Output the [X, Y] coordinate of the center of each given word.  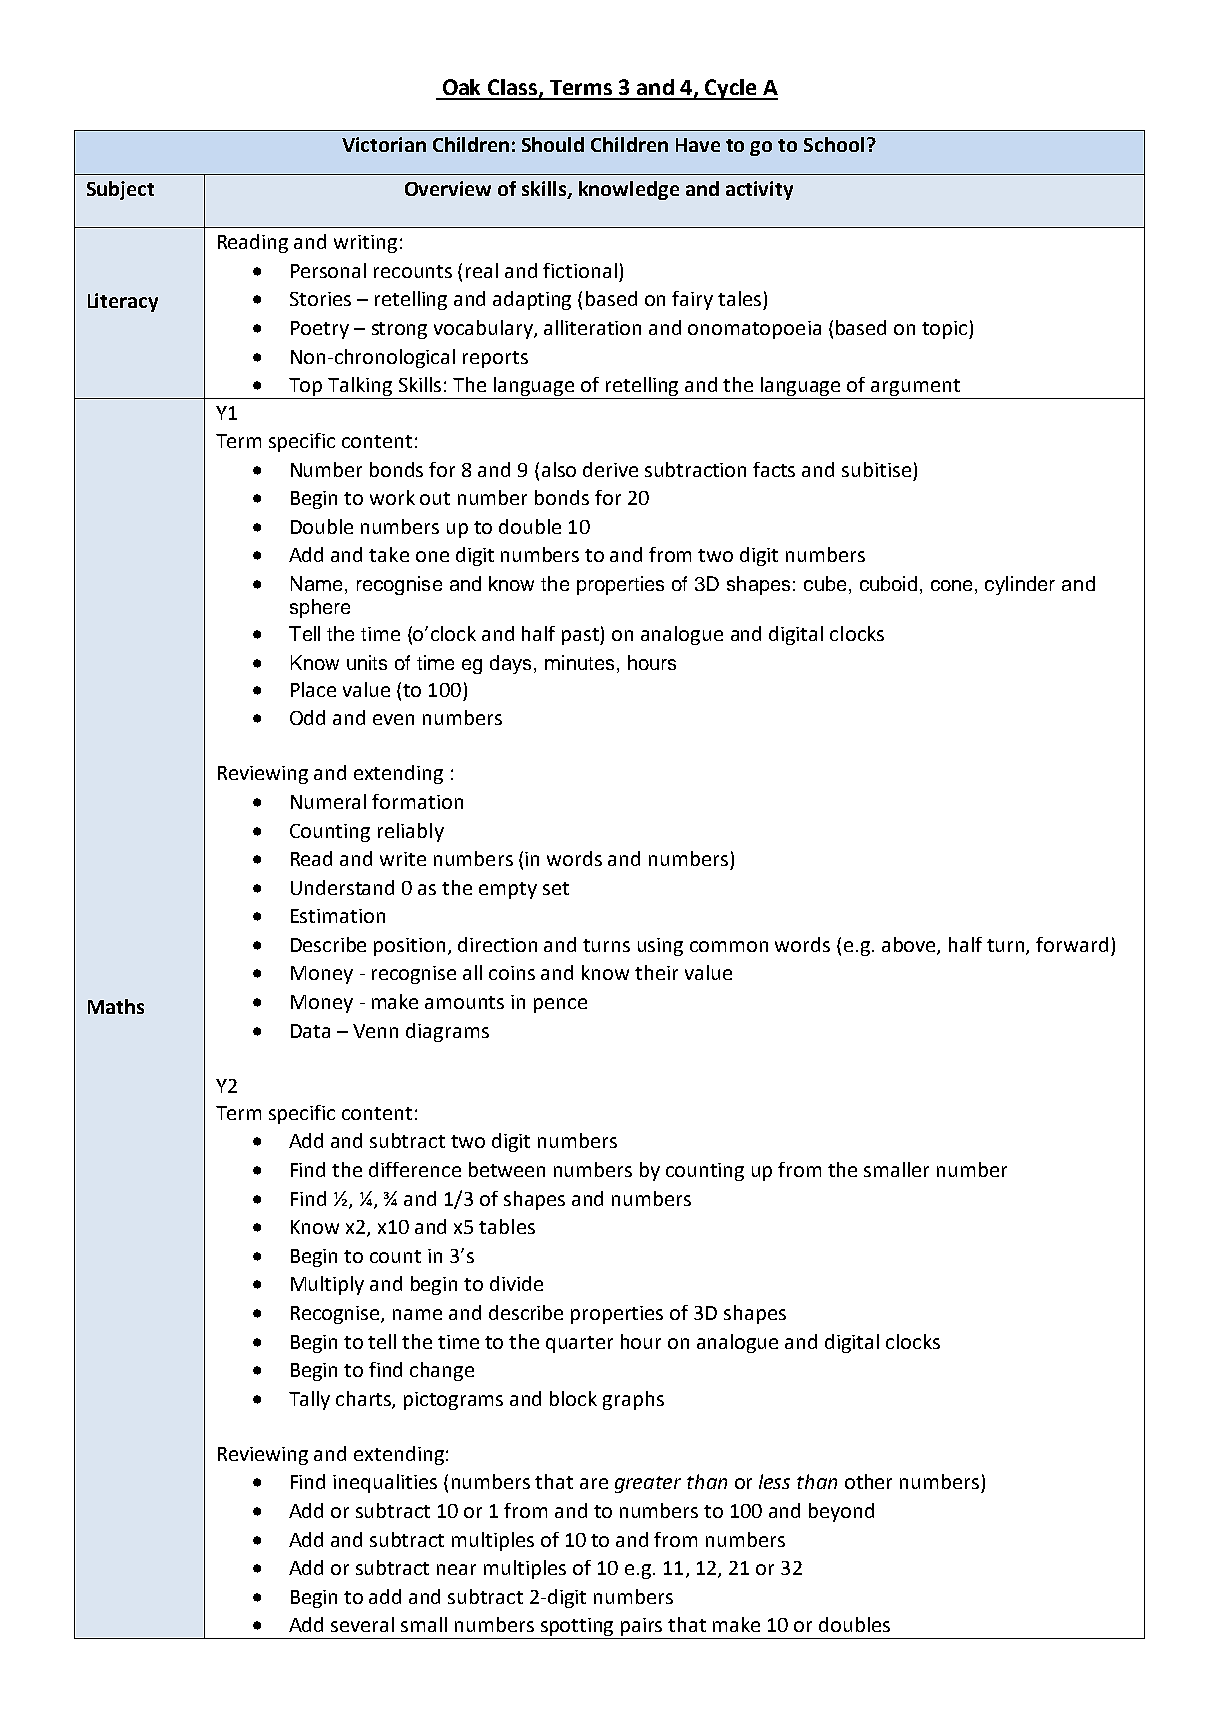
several [362, 1624]
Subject [120, 190]
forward [1072, 944]
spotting [577, 1628]
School [834, 144]
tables [507, 1226]
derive [610, 469]
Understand [342, 887]
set [556, 888]
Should [553, 144]
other [868, 1481]
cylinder [1020, 585]
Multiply [327, 1285]
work [392, 497]
